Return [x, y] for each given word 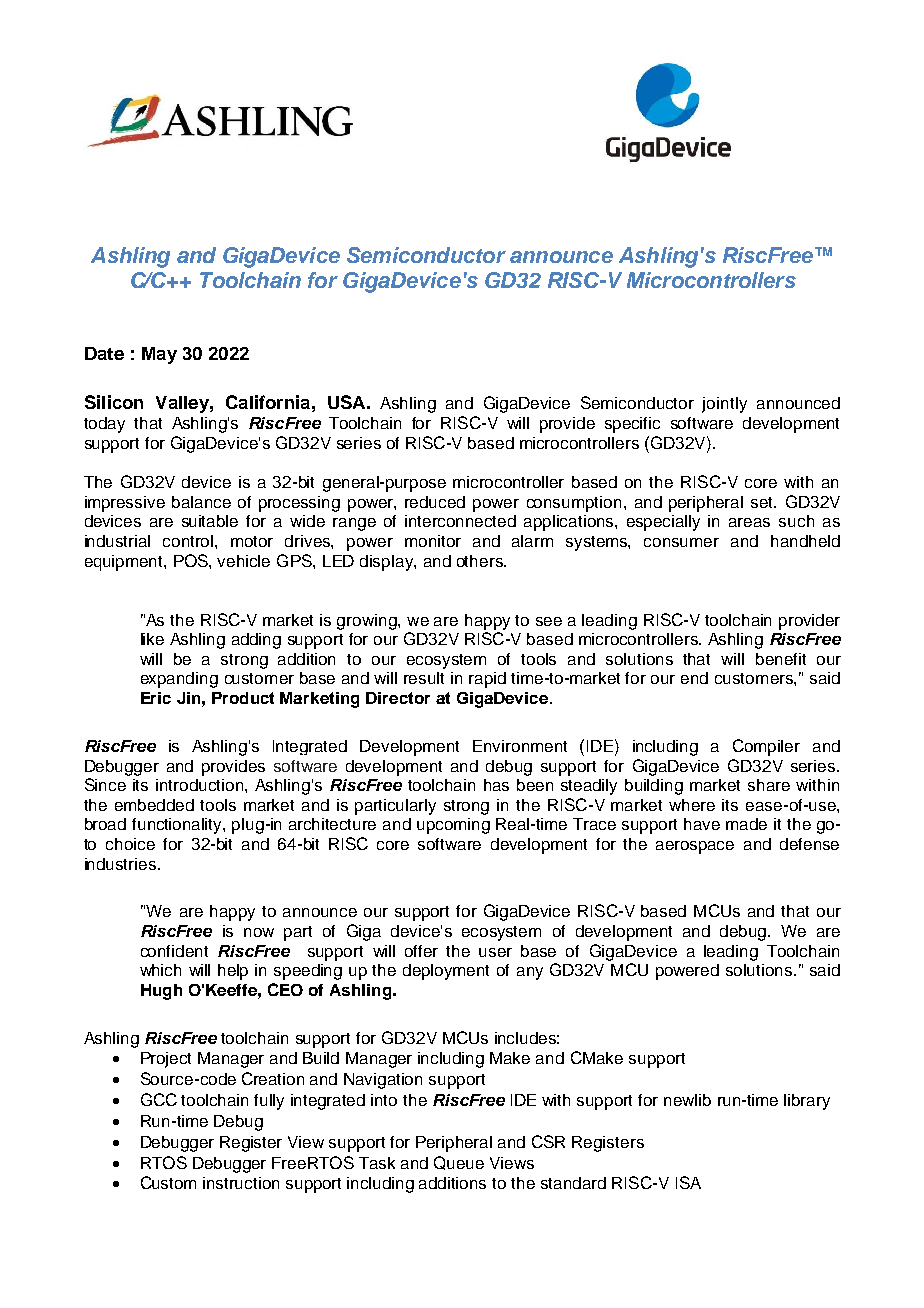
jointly [724, 405]
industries [122, 864]
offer [421, 951]
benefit [781, 659]
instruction [241, 1183]
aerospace [695, 847]
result [424, 678]
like [152, 639]
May [159, 355]
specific [632, 425]
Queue [459, 1163]
